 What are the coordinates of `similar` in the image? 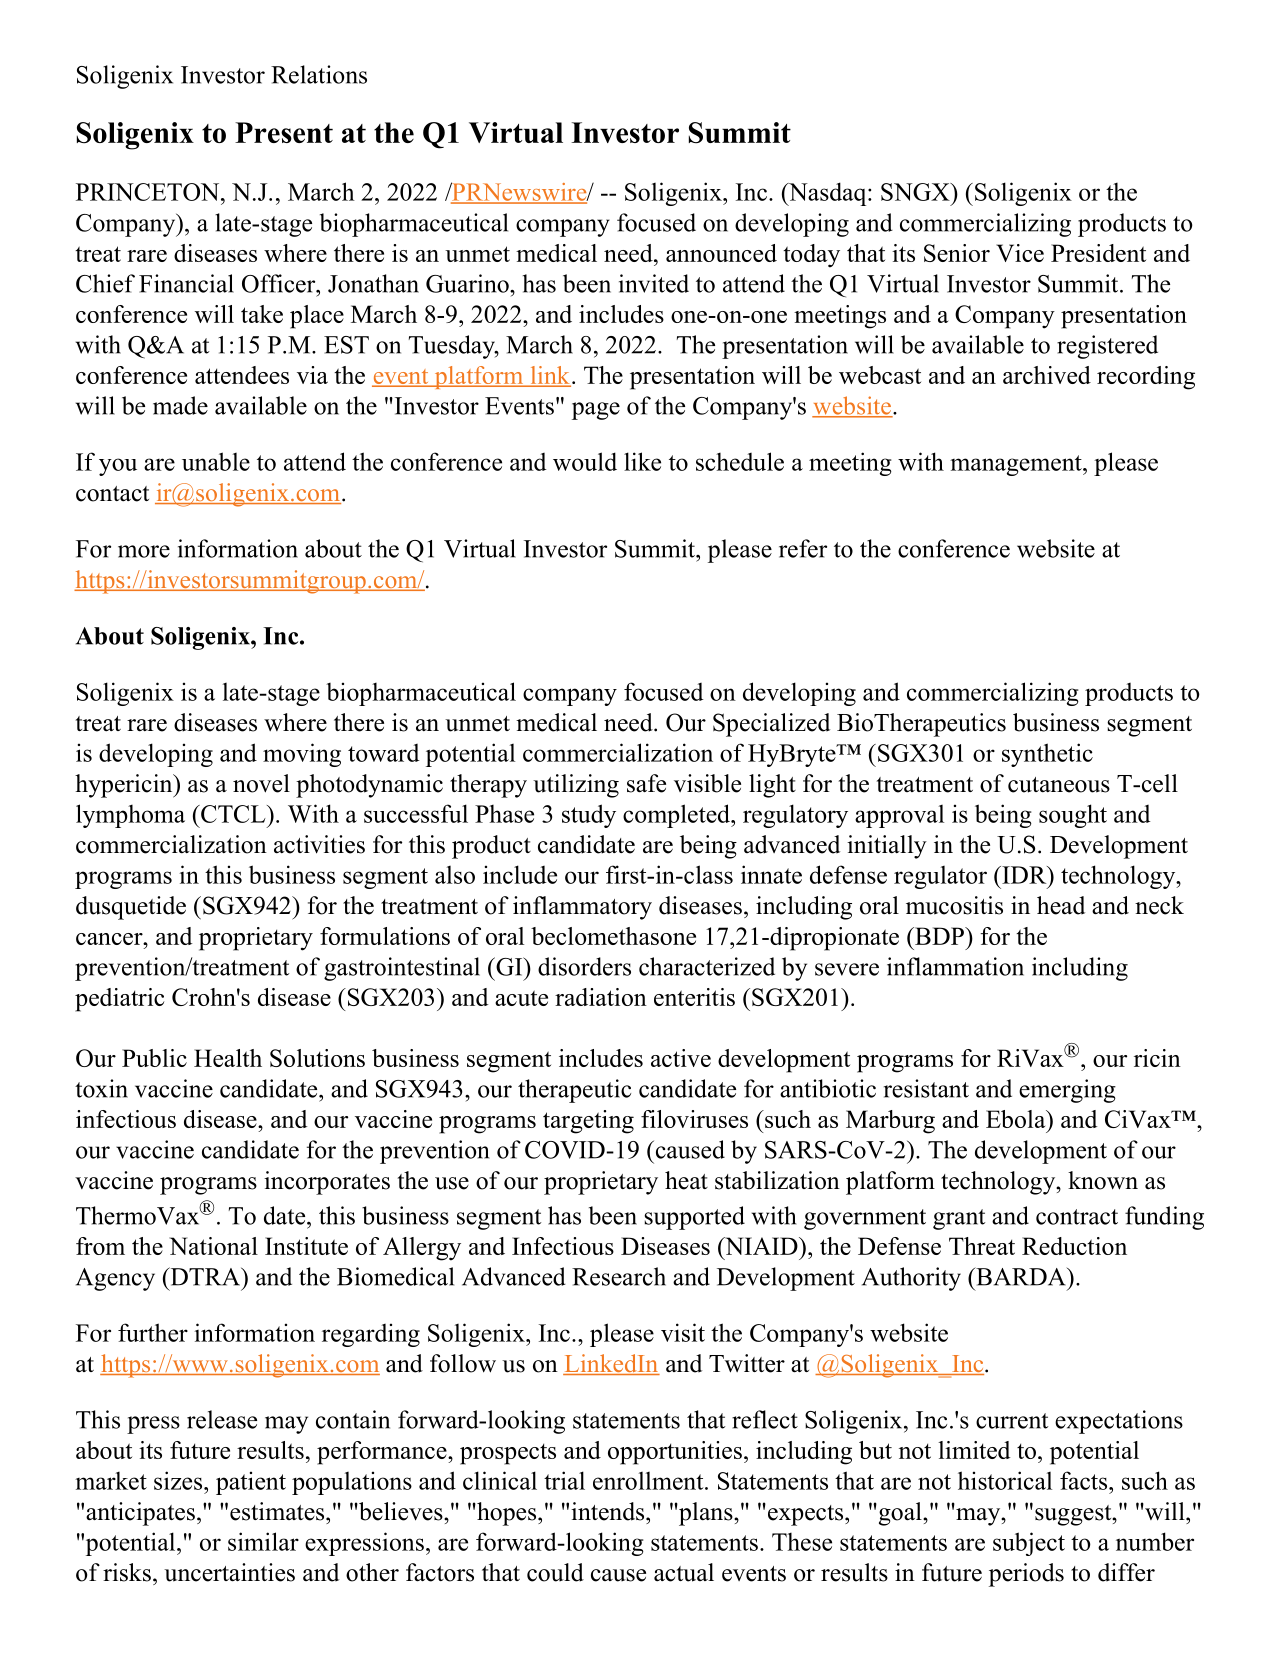 It's located at (263, 1541).
